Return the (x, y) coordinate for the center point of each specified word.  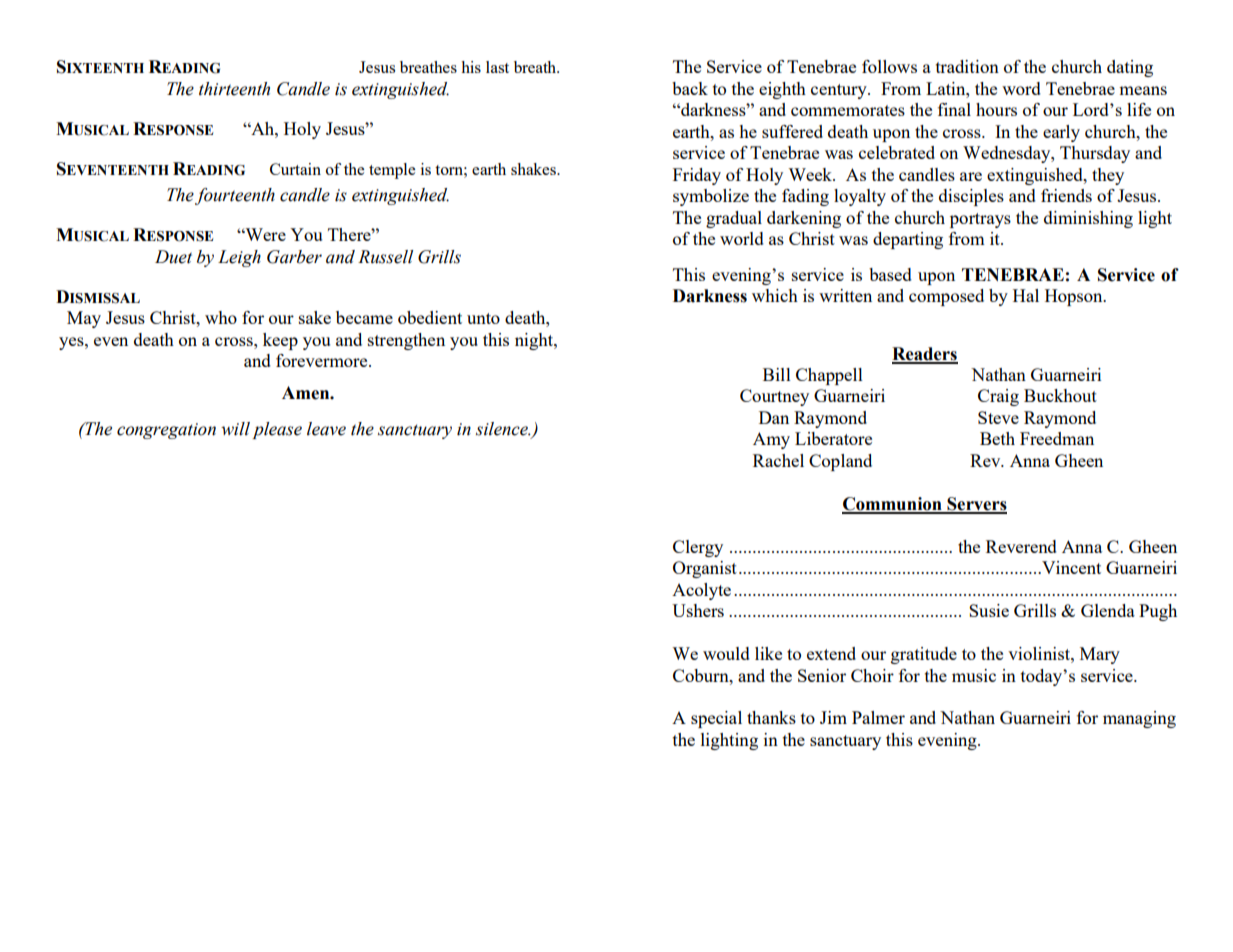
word (1021, 88)
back (690, 88)
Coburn (702, 675)
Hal (1026, 295)
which (775, 295)
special (716, 719)
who (221, 317)
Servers (976, 505)
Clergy (698, 548)
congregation (166, 431)
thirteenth (234, 89)
